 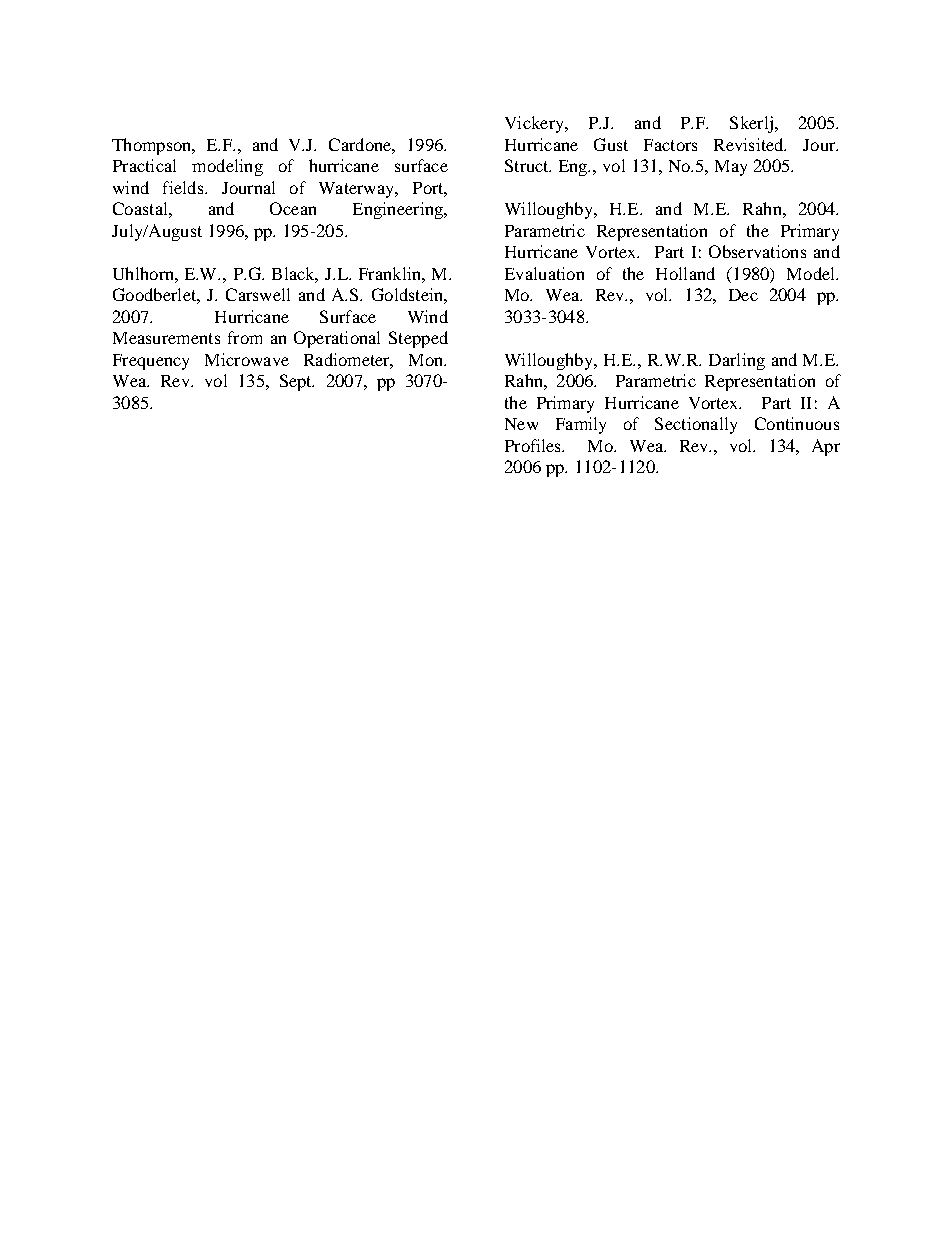 What do you see at coordinates (750, 144) in the document?
I see `Revisited` at bounding box center [750, 144].
